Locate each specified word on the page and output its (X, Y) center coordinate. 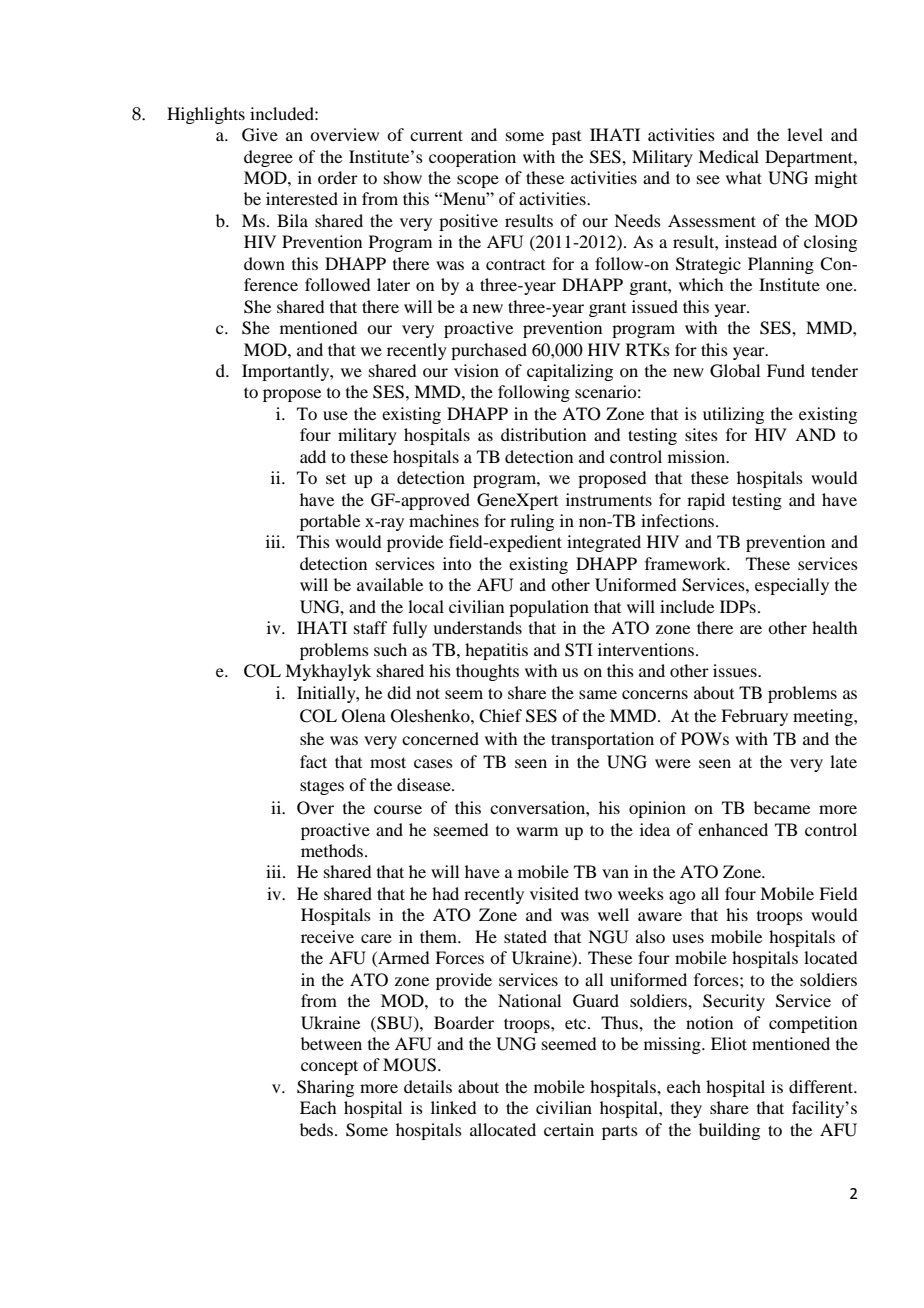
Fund (786, 370)
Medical (728, 156)
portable (330, 522)
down (264, 263)
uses (688, 938)
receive (327, 936)
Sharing (325, 1088)
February (754, 717)
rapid (706, 501)
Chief (500, 716)
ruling (532, 522)
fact (313, 761)
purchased (489, 351)
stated (525, 936)
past (566, 138)
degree (268, 158)
